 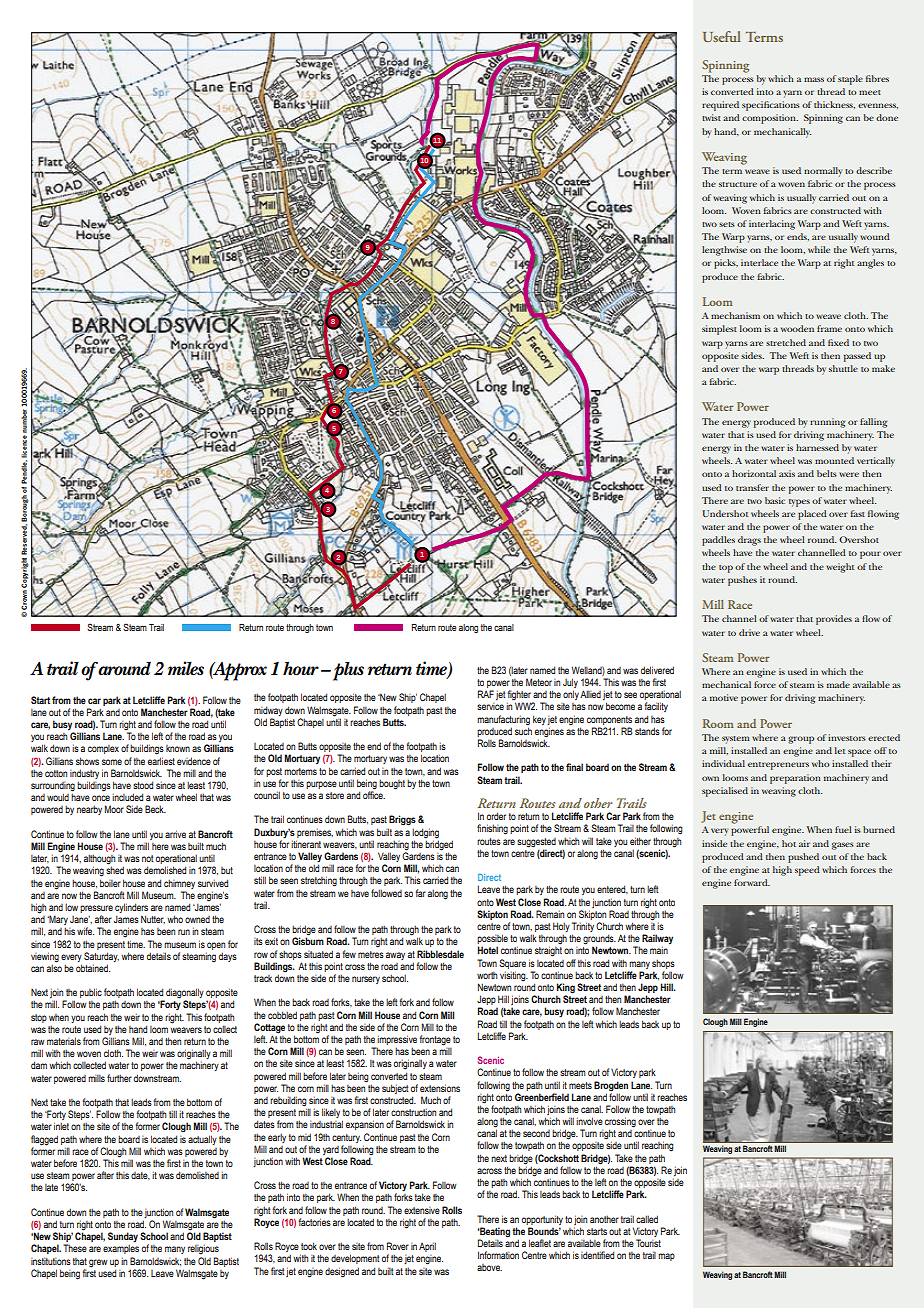 What do you see at coordinates (720, 106) in the page?
I see `required` at bounding box center [720, 106].
